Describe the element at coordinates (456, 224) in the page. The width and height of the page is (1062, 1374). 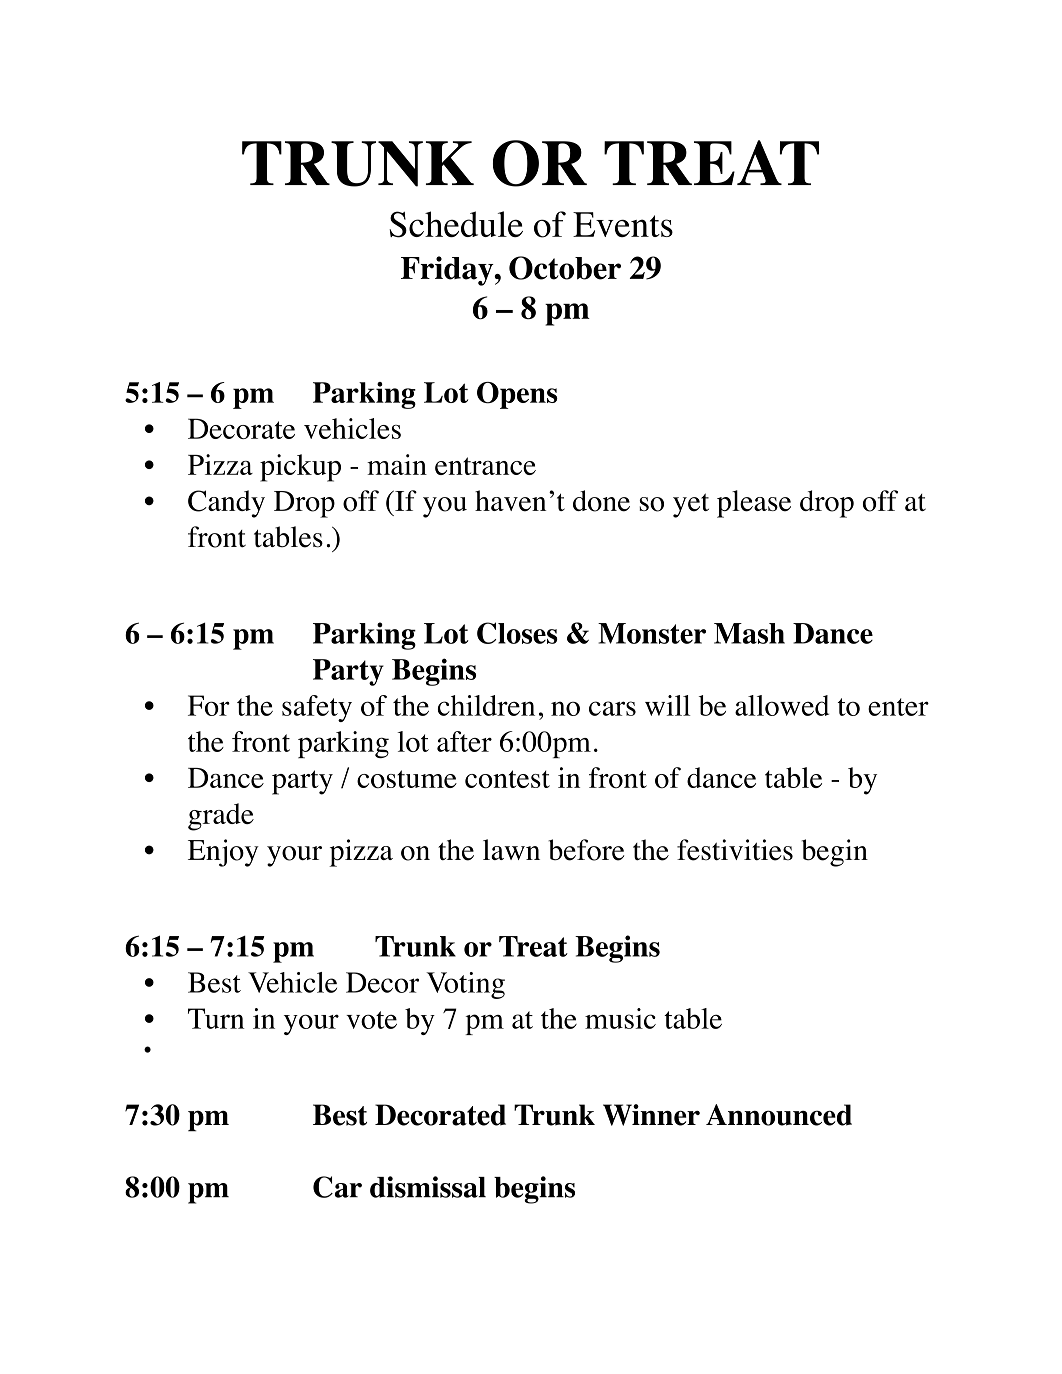
I see `Schedule` at that location.
